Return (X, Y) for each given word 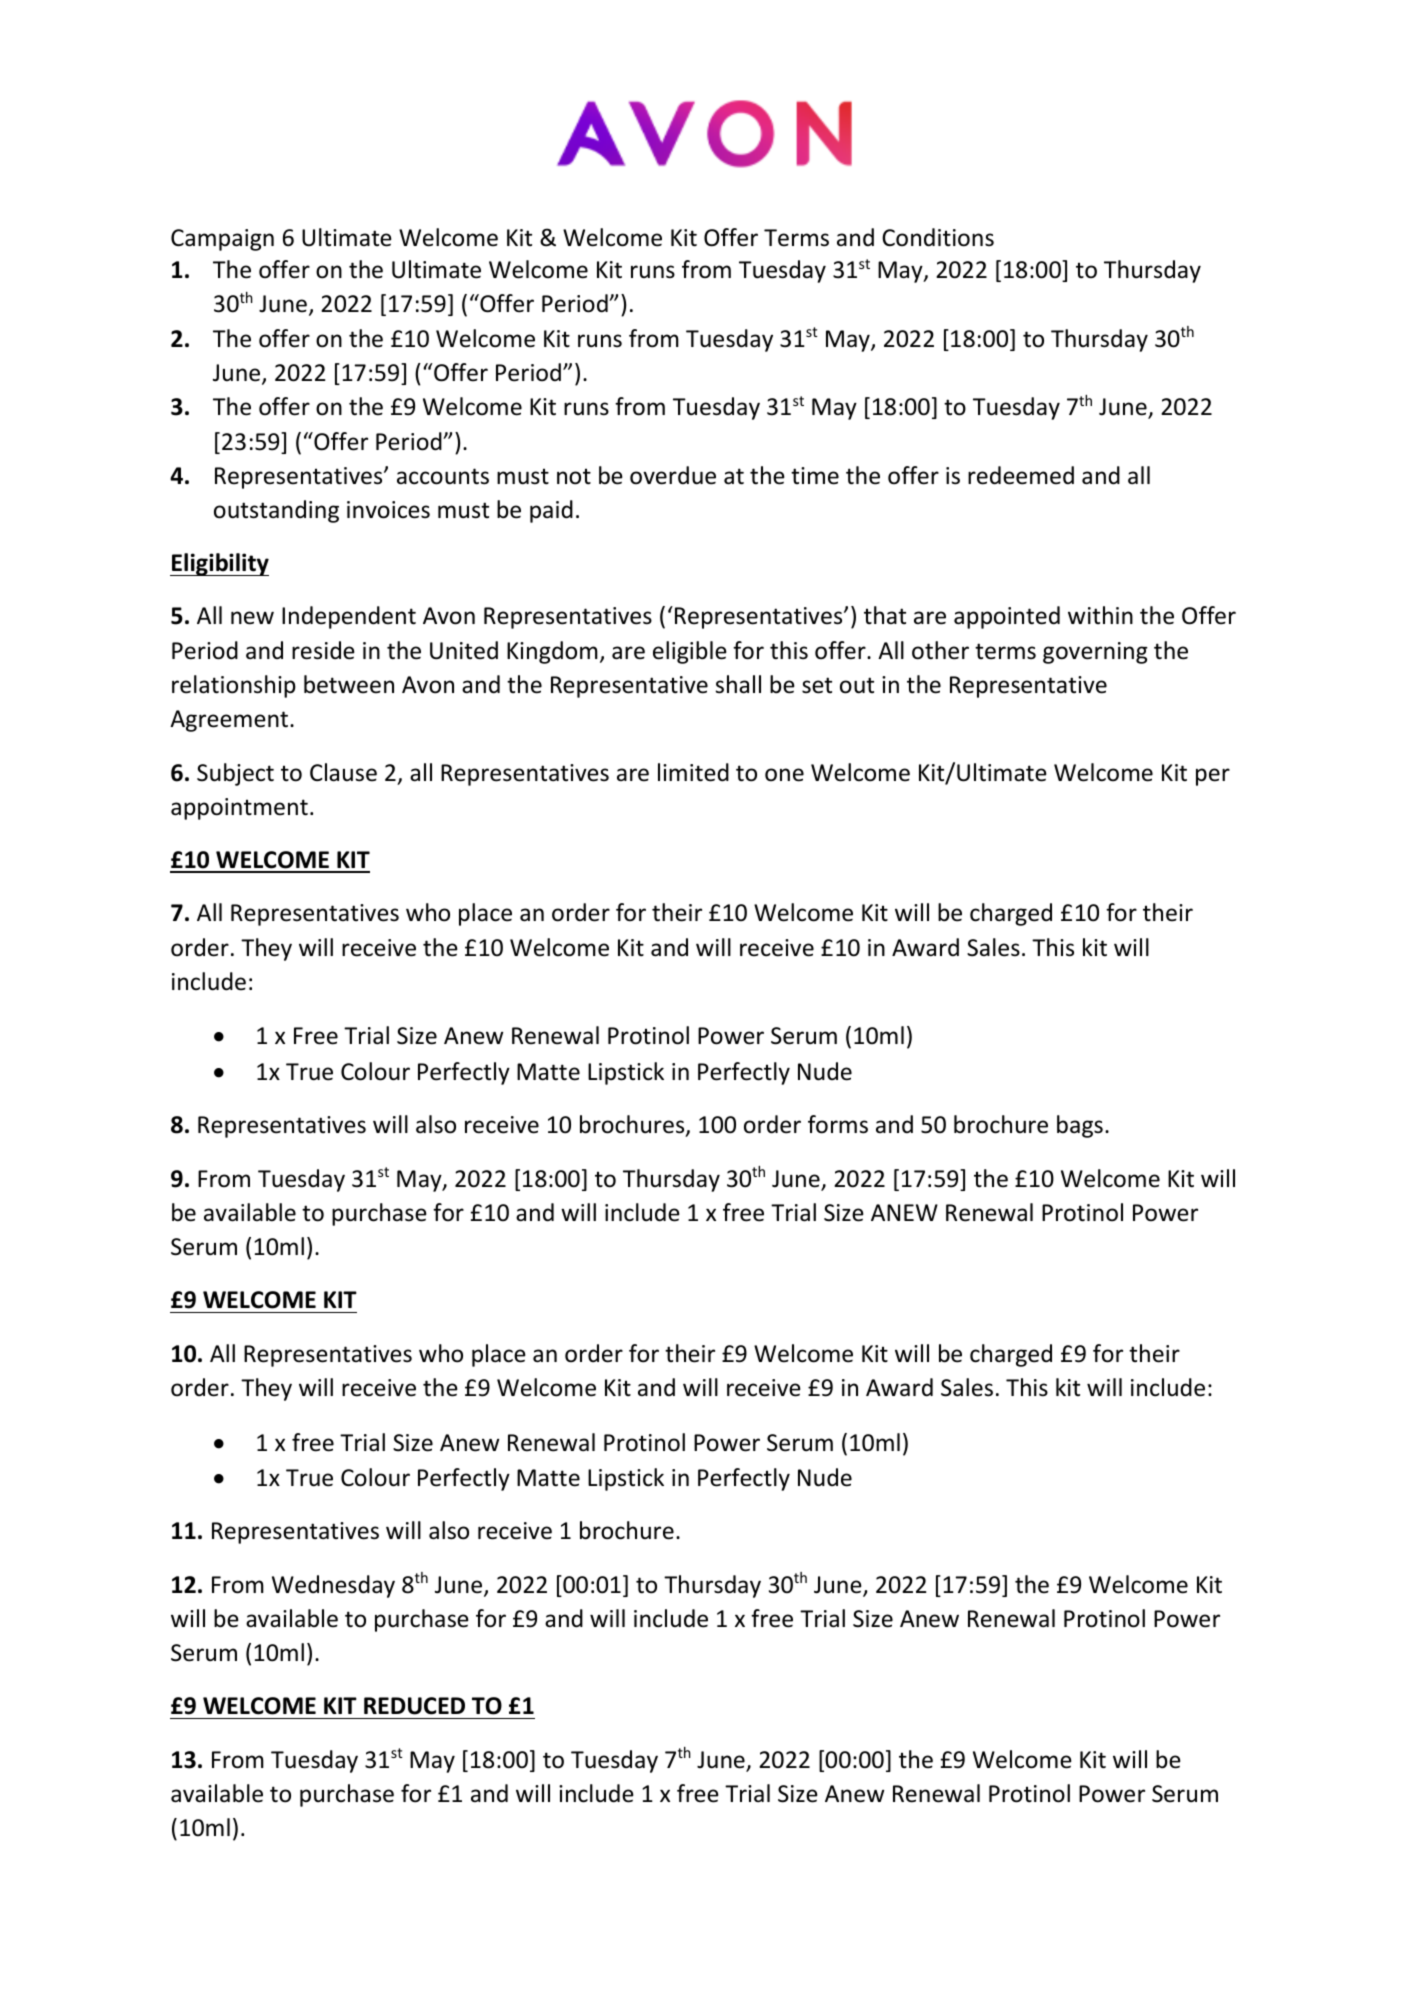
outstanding (276, 511)
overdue (673, 475)
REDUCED (414, 1706)
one (784, 775)
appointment (239, 809)
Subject (235, 774)
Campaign (222, 240)
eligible (690, 652)
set (817, 685)
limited (693, 772)
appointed (1007, 617)
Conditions (938, 237)
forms (838, 1124)
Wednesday (333, 1586)
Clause (343, 772)
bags (1080, 1126)
